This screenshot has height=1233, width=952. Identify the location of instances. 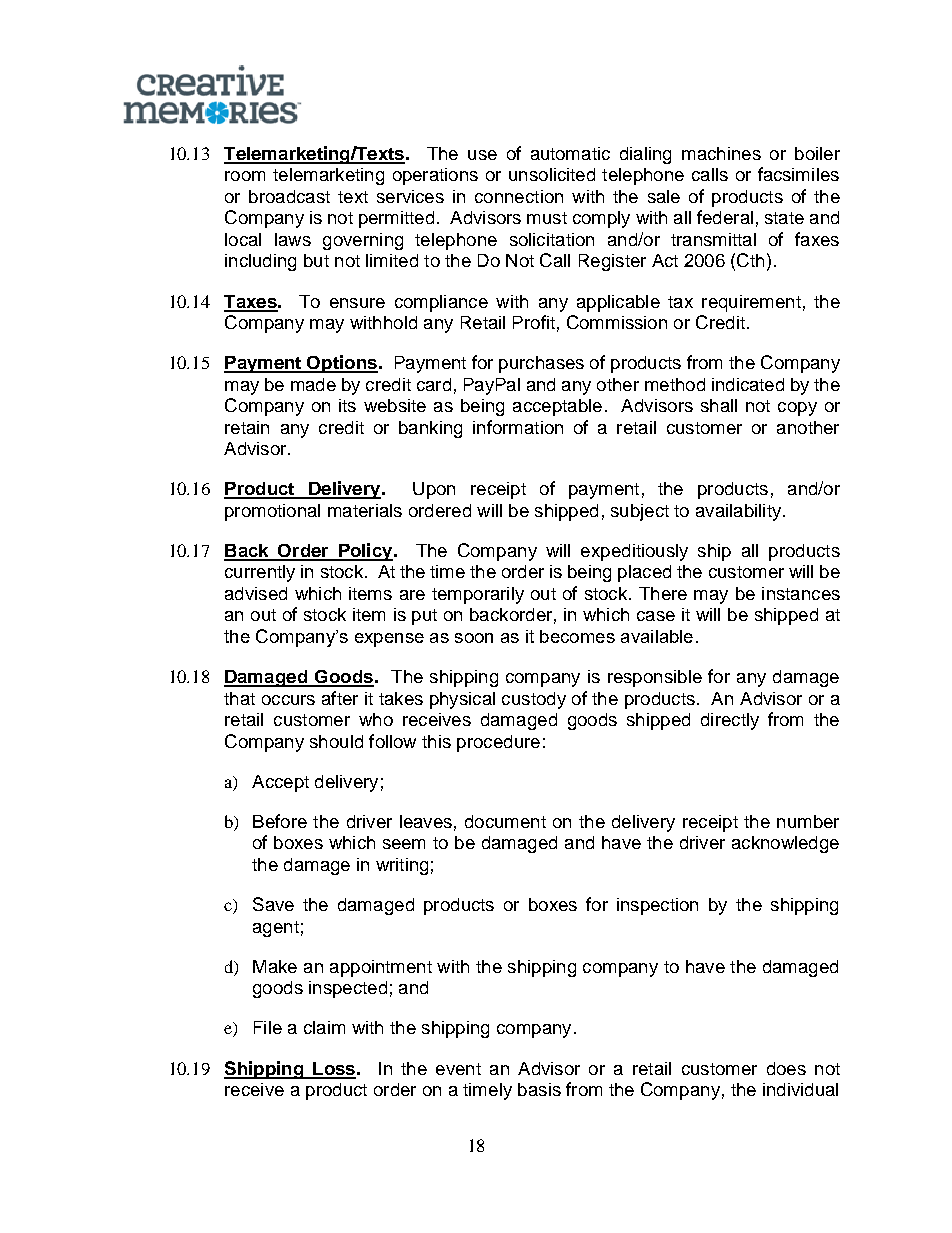
(801, 593).
